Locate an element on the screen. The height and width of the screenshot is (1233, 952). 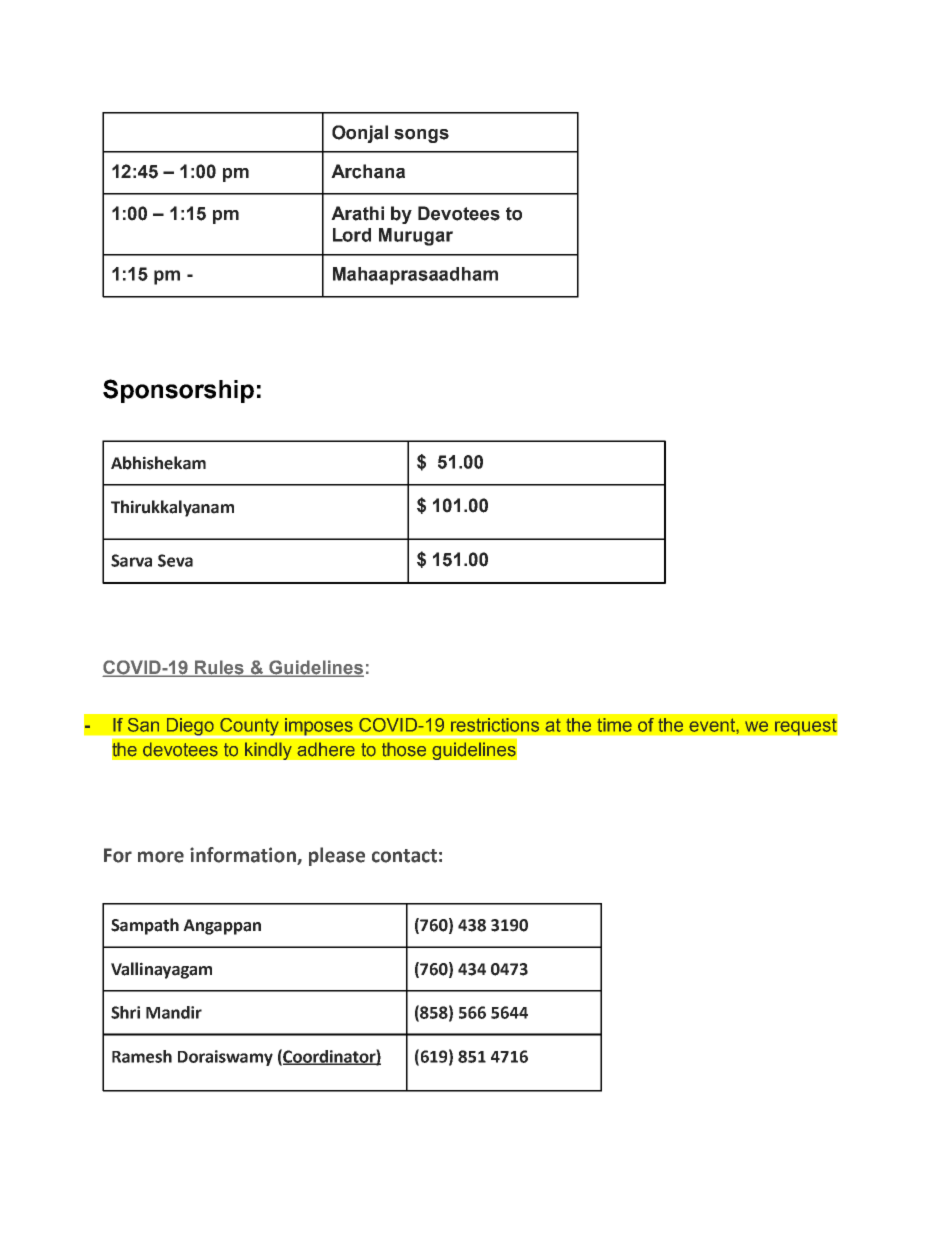
Diego is located at coordinates (190, 728).
